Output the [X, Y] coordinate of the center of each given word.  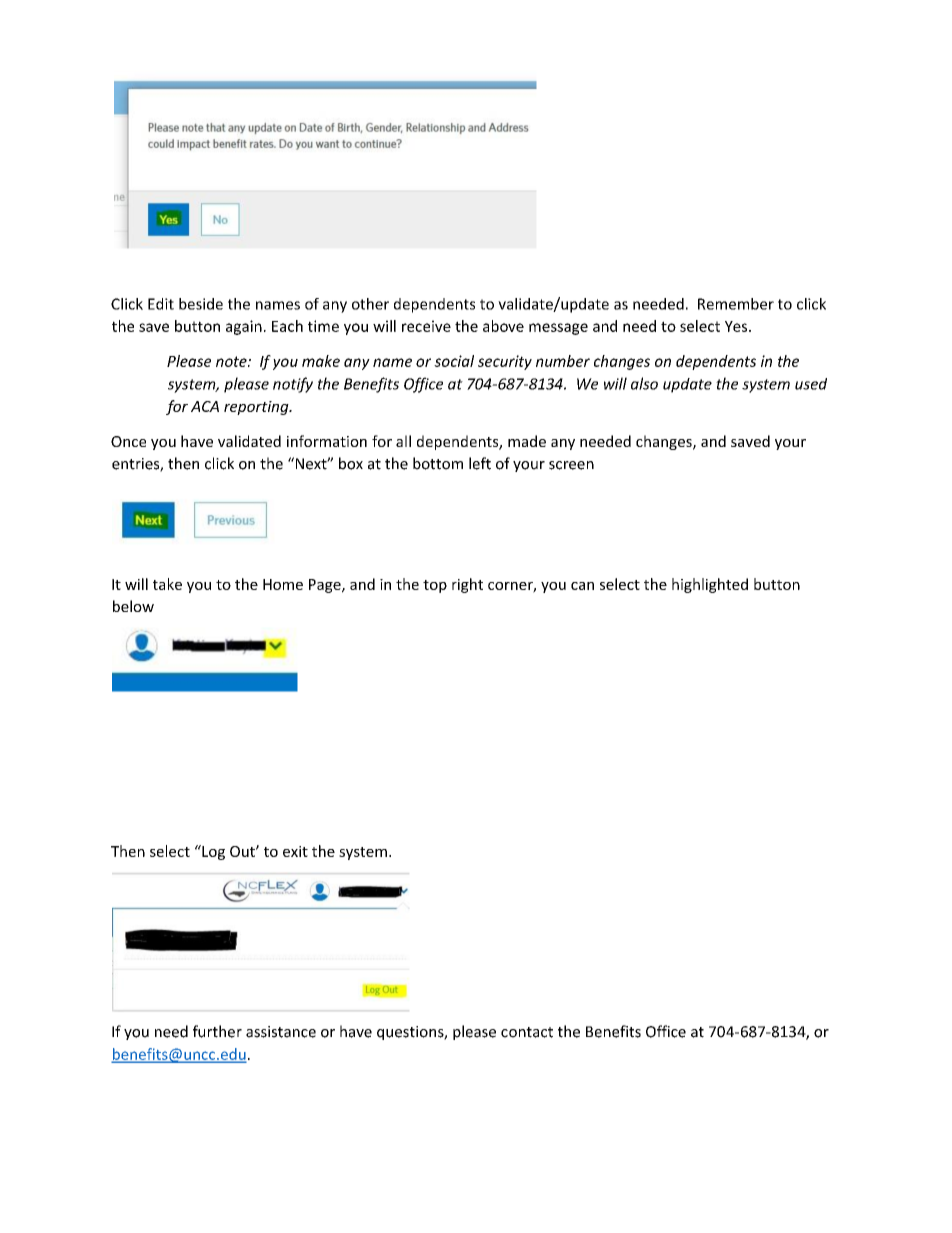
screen [571, 465]
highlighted [710, 585]
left [480, 463]
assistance [281, 1032]
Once [128, 441]
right [467, 585]
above [503, 326]
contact [527, 1032]
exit [295, 851]
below [133, 606]
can [582, 586]
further [217, 1031]
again [244, 327]
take [167, 584]
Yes [737, 326]
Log [212, 852]
